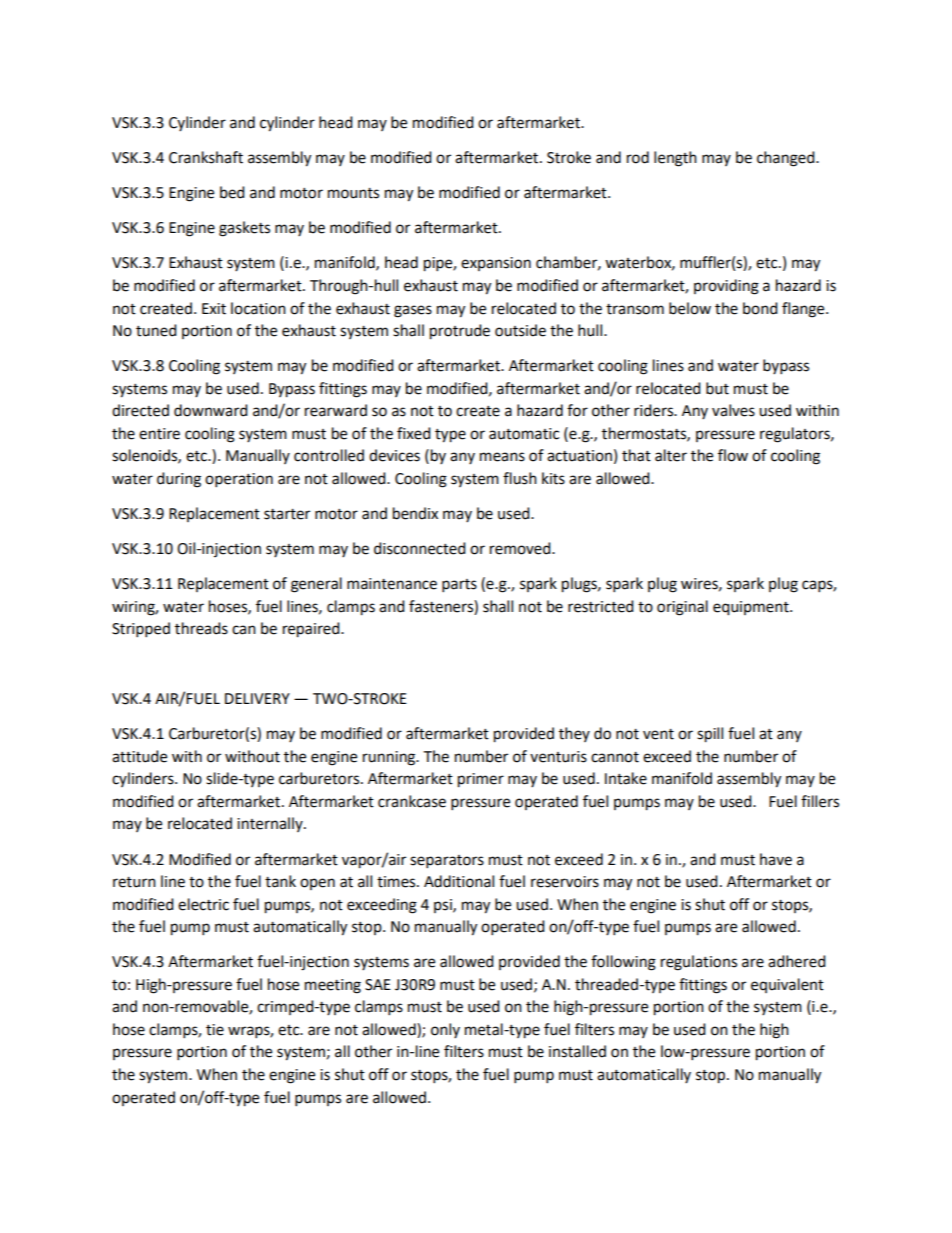 The image size is (952, 1233). Describe the element at coordinates (787, 159) in the screenshot. I see `changed` at that location.
